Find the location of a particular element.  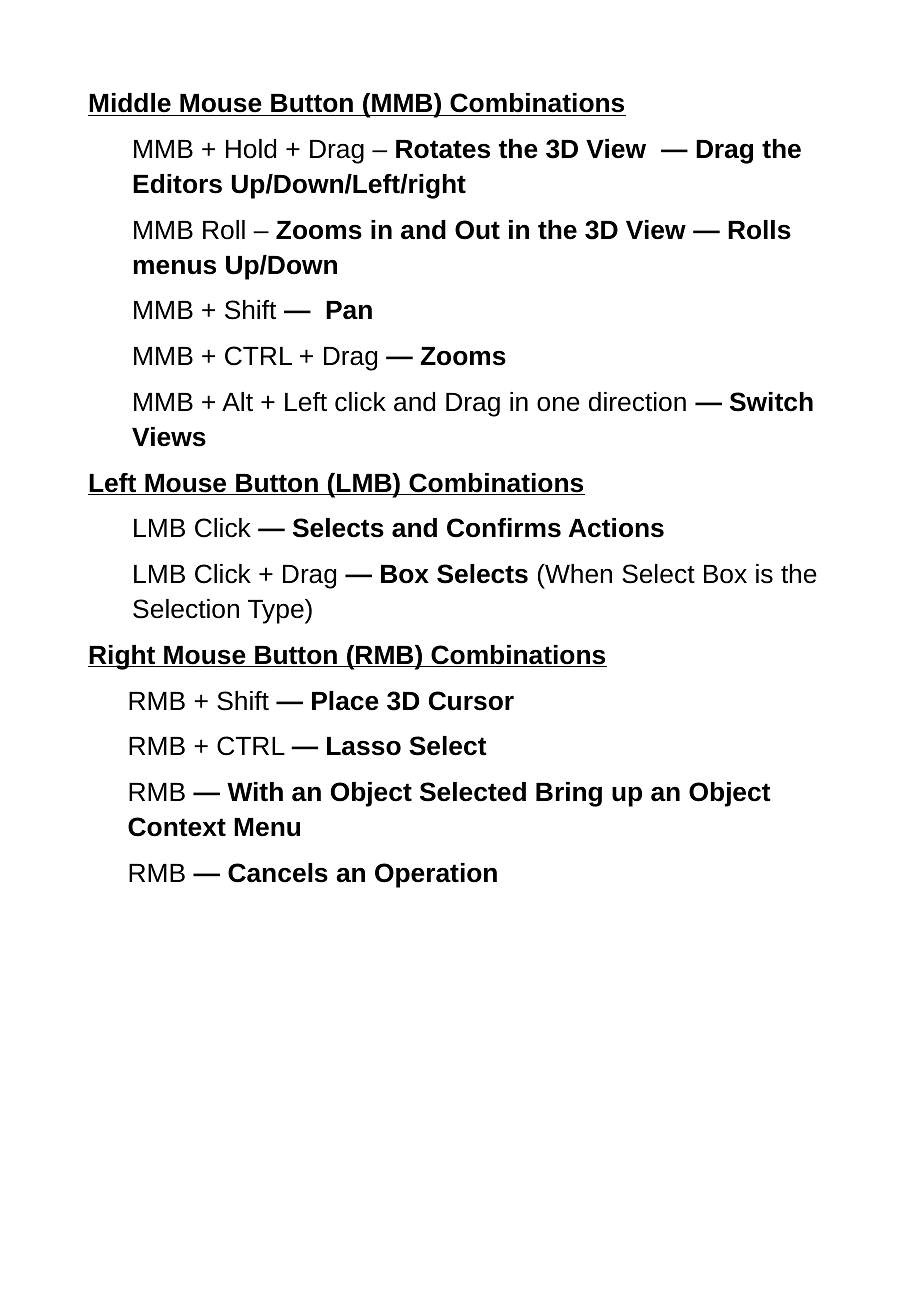

Confirms is located at coordinates (504, 528).
